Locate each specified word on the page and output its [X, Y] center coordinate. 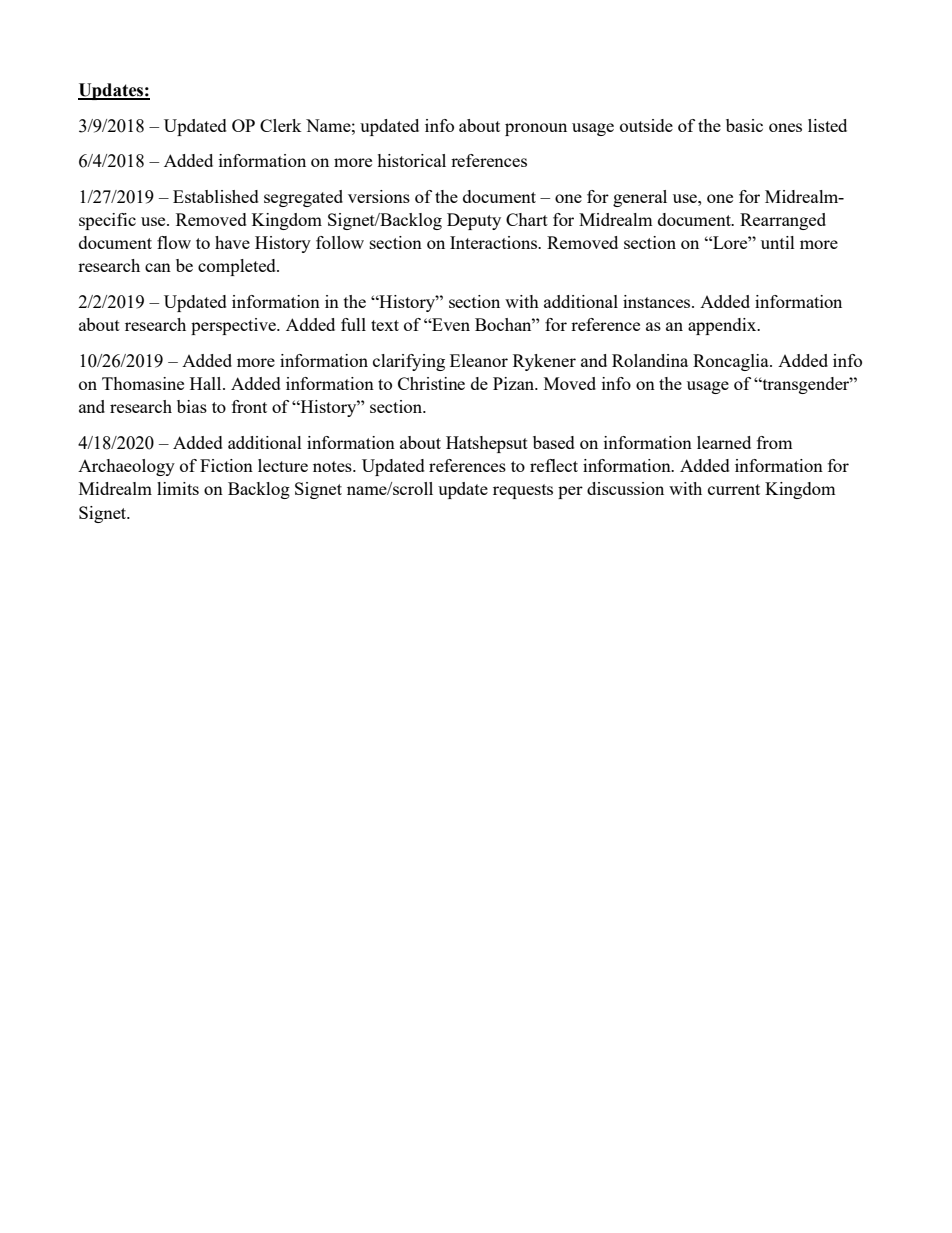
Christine [431, 383]
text [385, 325]
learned [724, 442]
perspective [234, 326]
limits [178, 488]
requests [523, 491]
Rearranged [783, 221]
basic [744, 125]
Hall [207, 383]
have [232, 242]
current [734, 489]
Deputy [474, 221]
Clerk [281, 125]
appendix [723, 326]
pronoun [536, 129]
